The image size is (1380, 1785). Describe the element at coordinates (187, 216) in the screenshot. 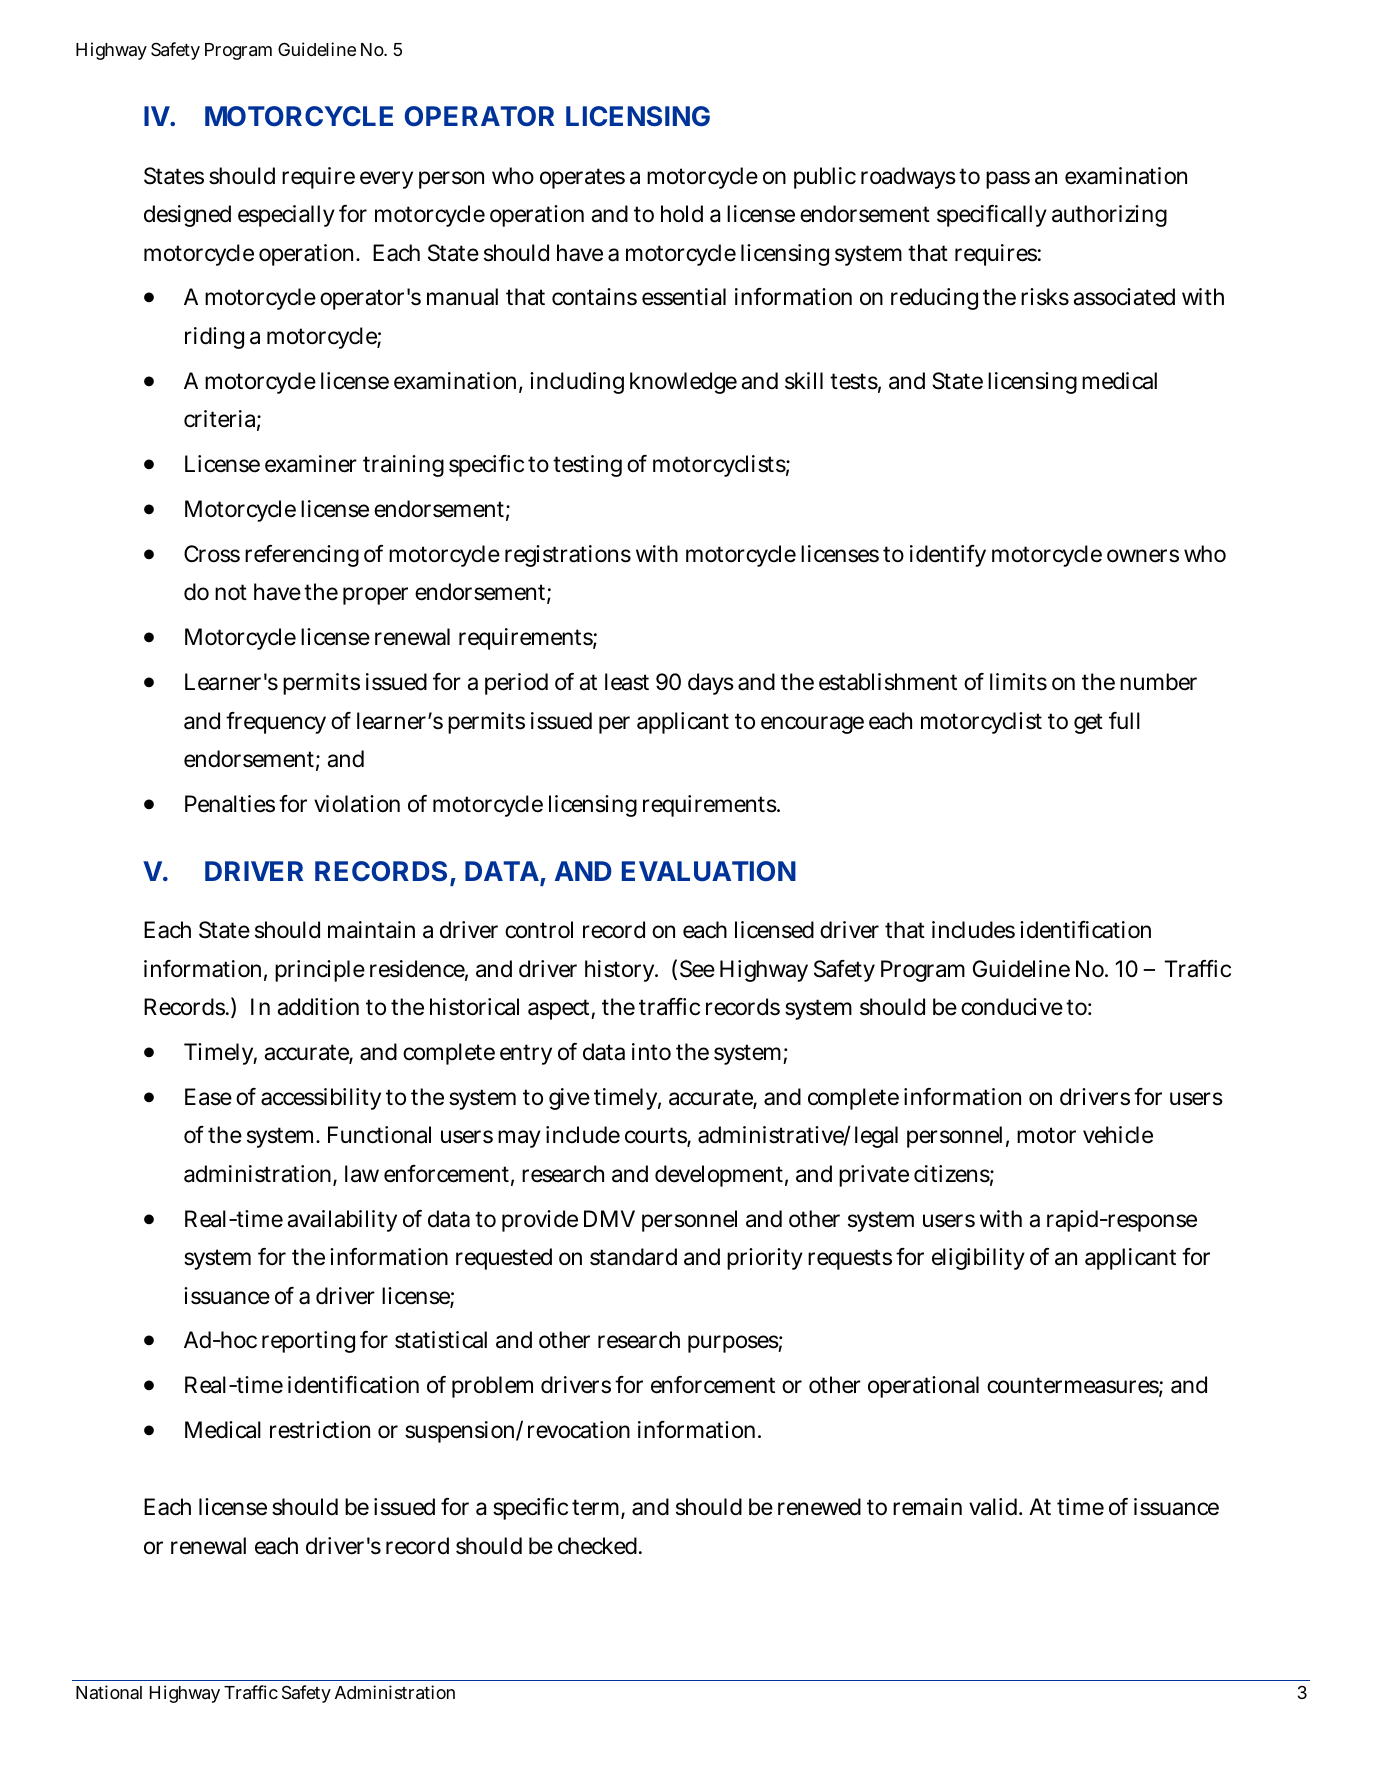

I see `designed` at that location.
